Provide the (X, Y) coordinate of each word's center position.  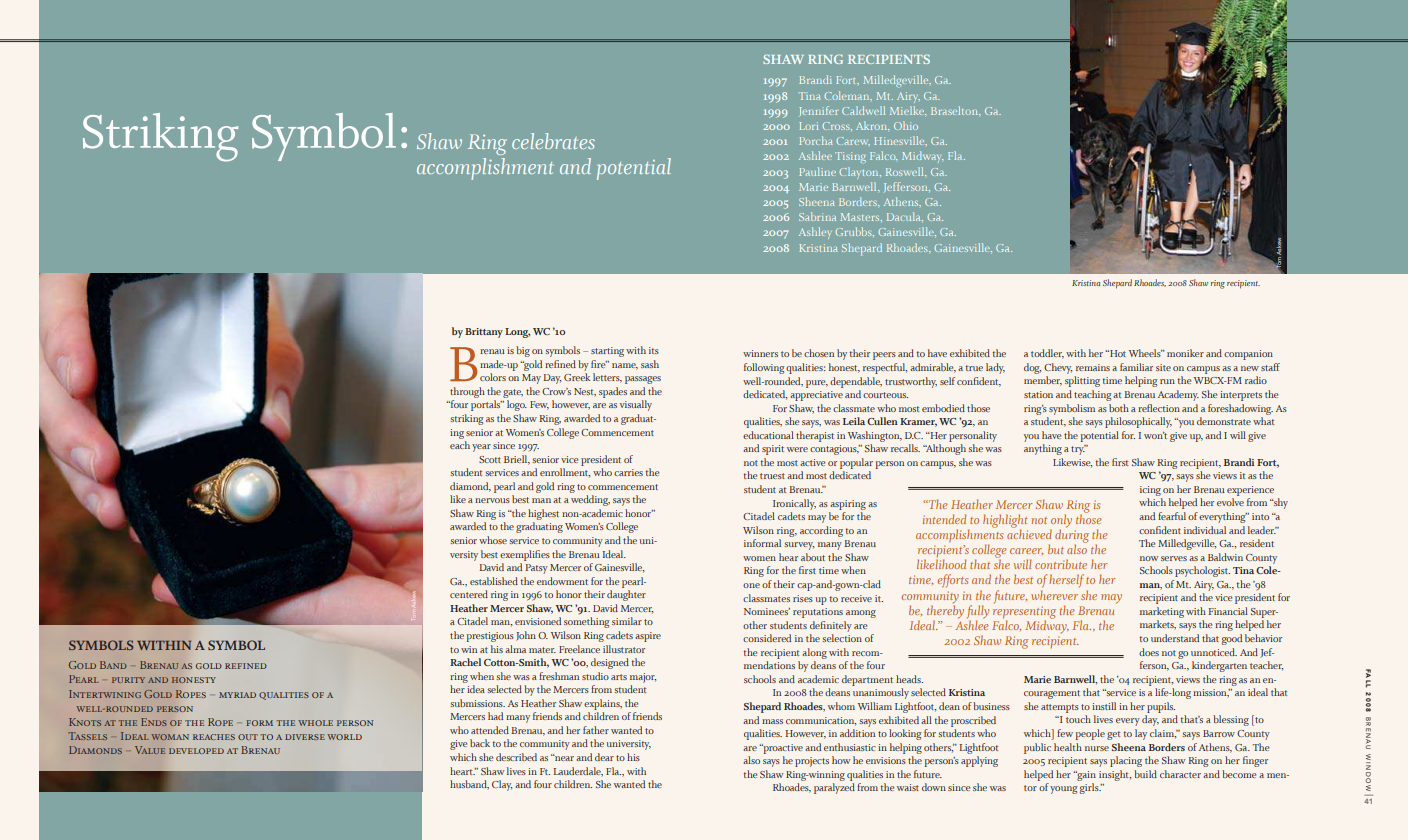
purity (128, 680)
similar (627, 621)
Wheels (1146, 353)
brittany (484, 333)
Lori (808, 126)
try (1078, 450)
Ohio (906, 125)
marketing (1162, 612)
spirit (773, 450)
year (481, 448)
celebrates (553, 141)
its (654, 350)
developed (196, 751)
